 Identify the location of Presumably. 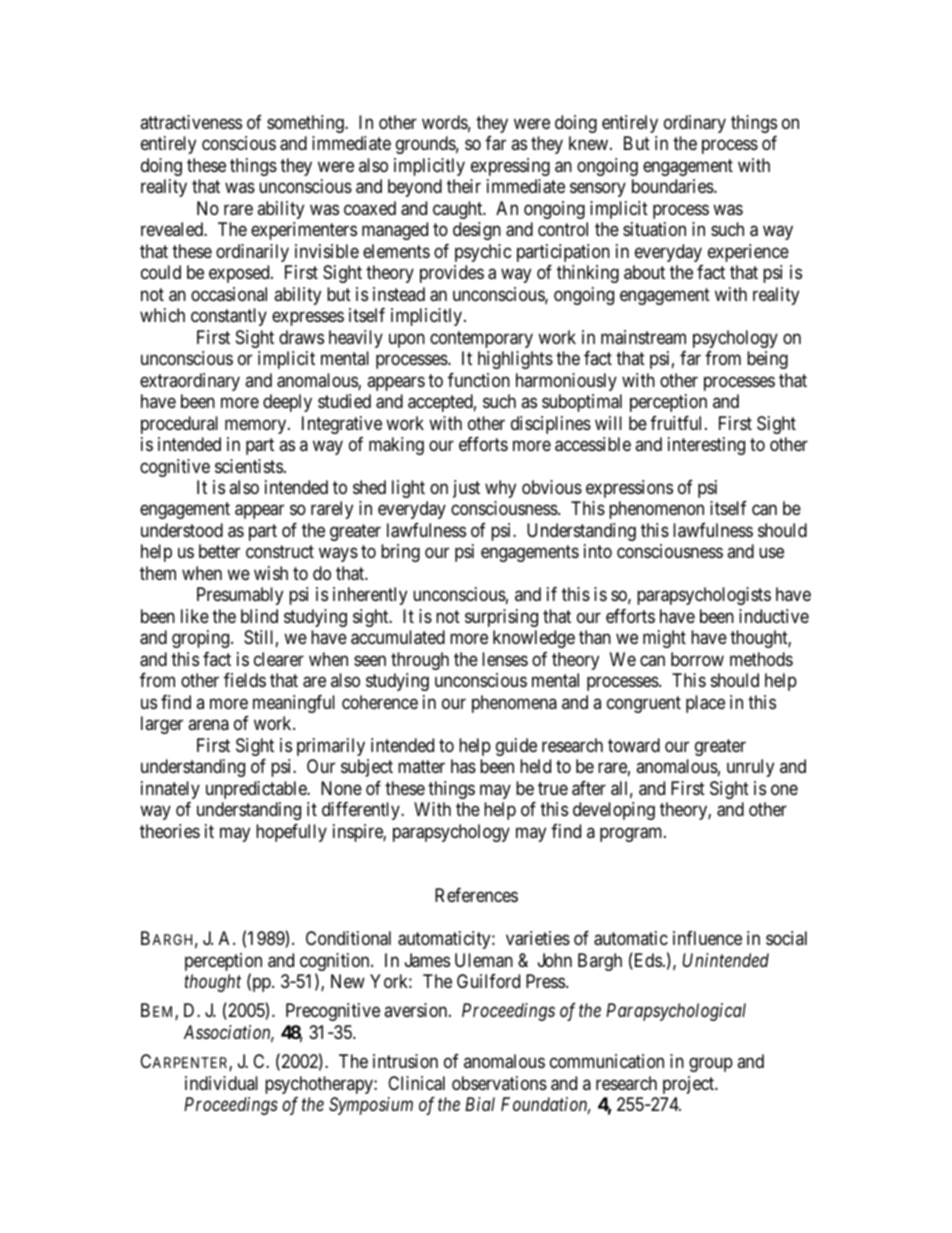
(240, 596).
